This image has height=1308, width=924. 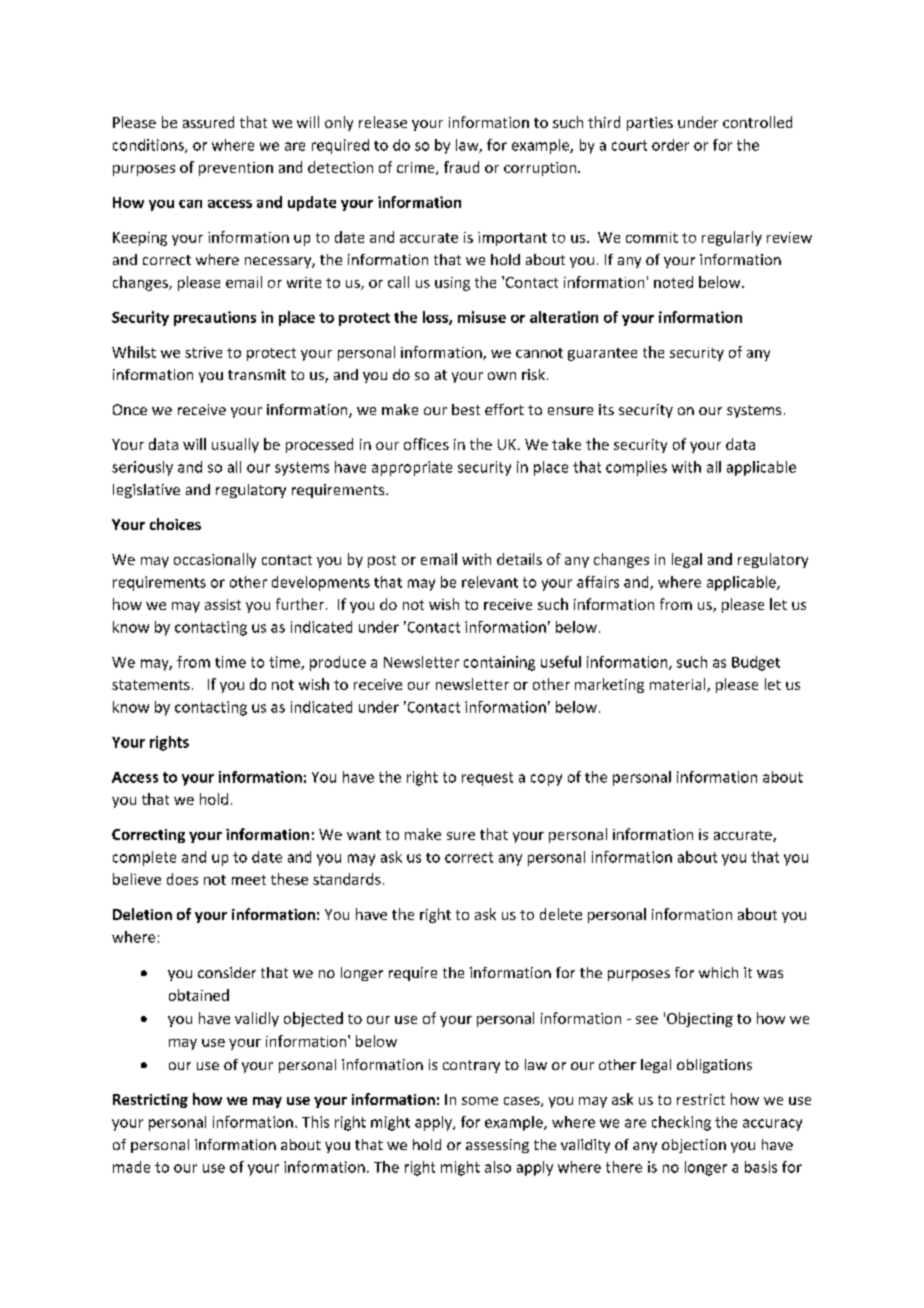 I want to click on order, so click(x=670, y=145).
